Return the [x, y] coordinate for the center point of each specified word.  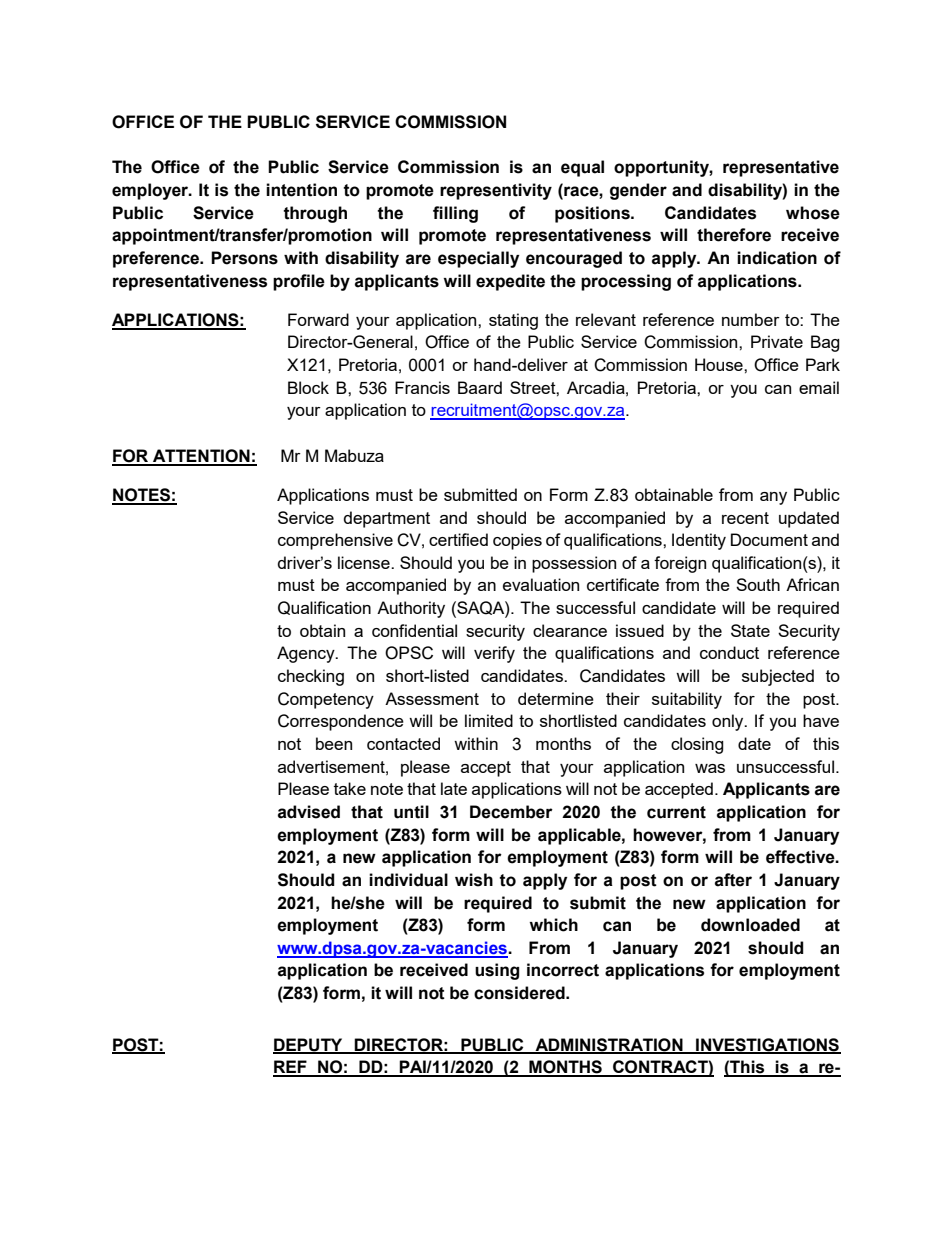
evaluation [541, 584]
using [497, 971]
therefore [734, 235]
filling [455, 214]
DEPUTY [309, 1045]
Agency [307, 654]
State [750, 630]
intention [301, 190]
